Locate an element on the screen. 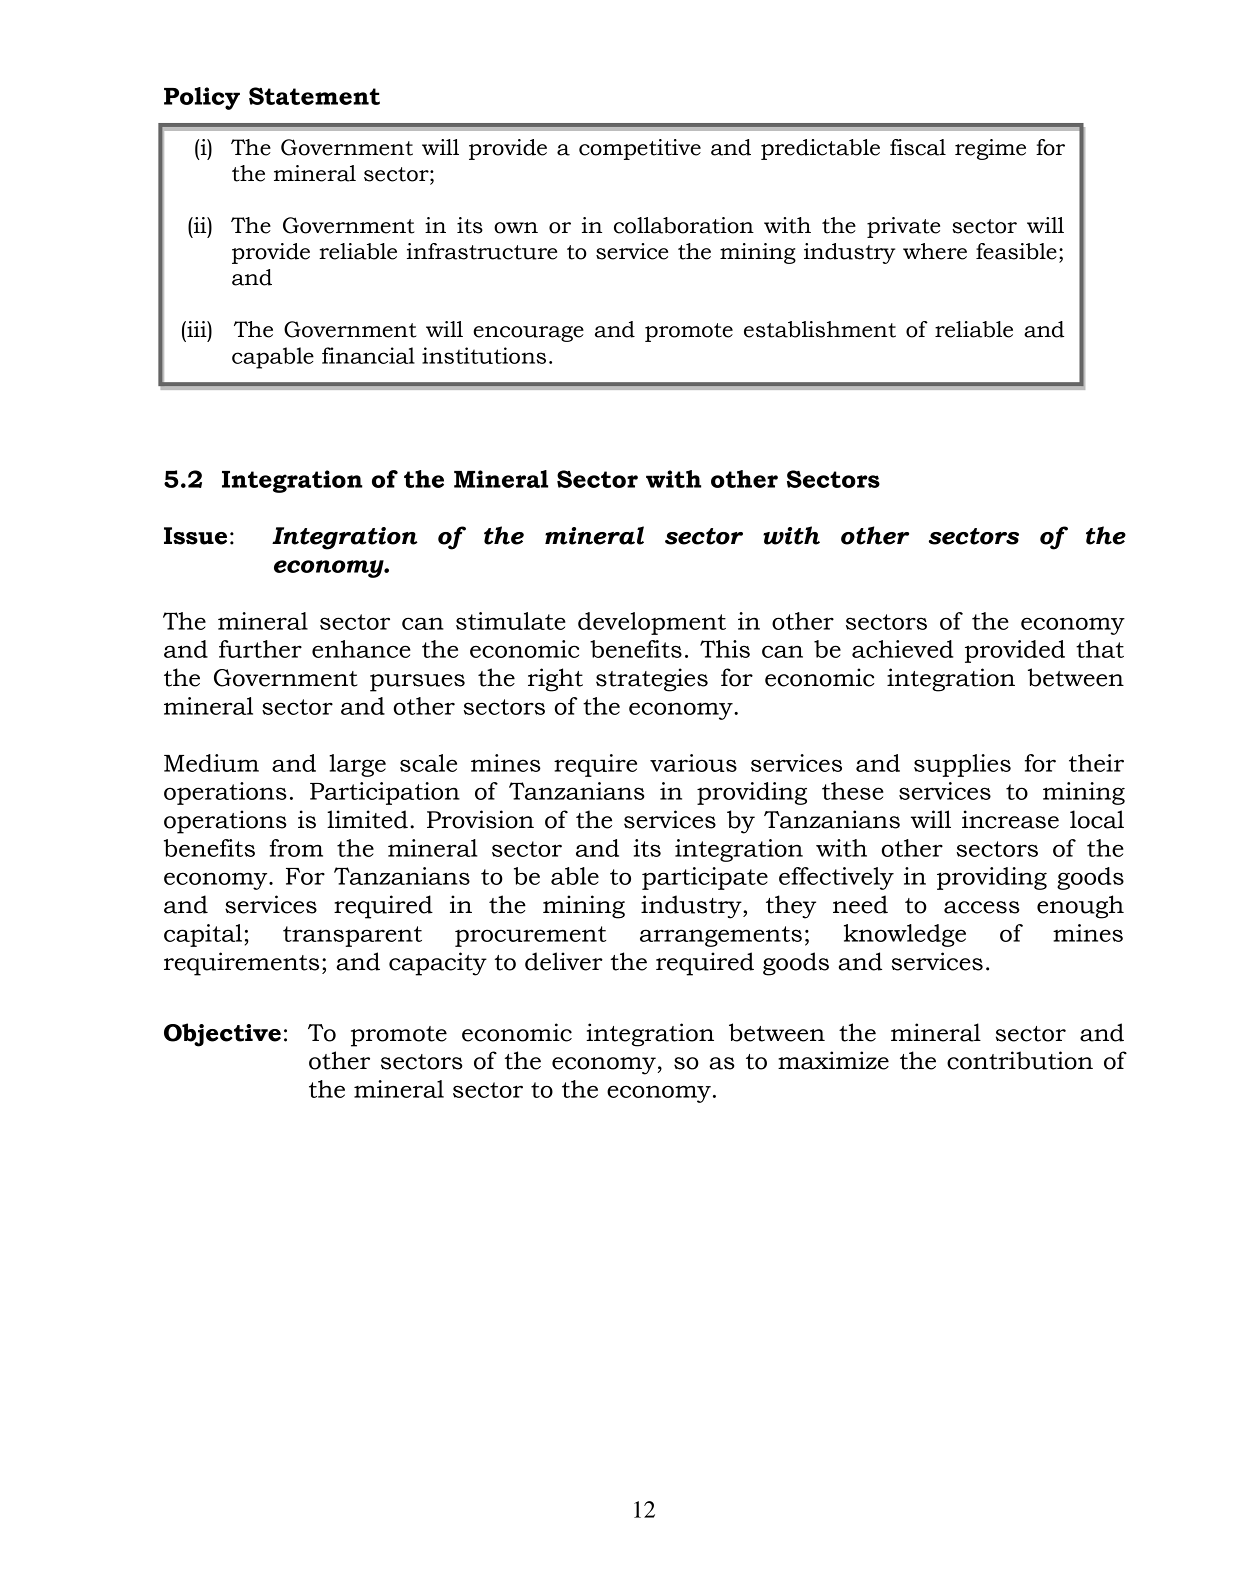 The image size is (1233, 1596). various is located at coordinates (693, 763).
